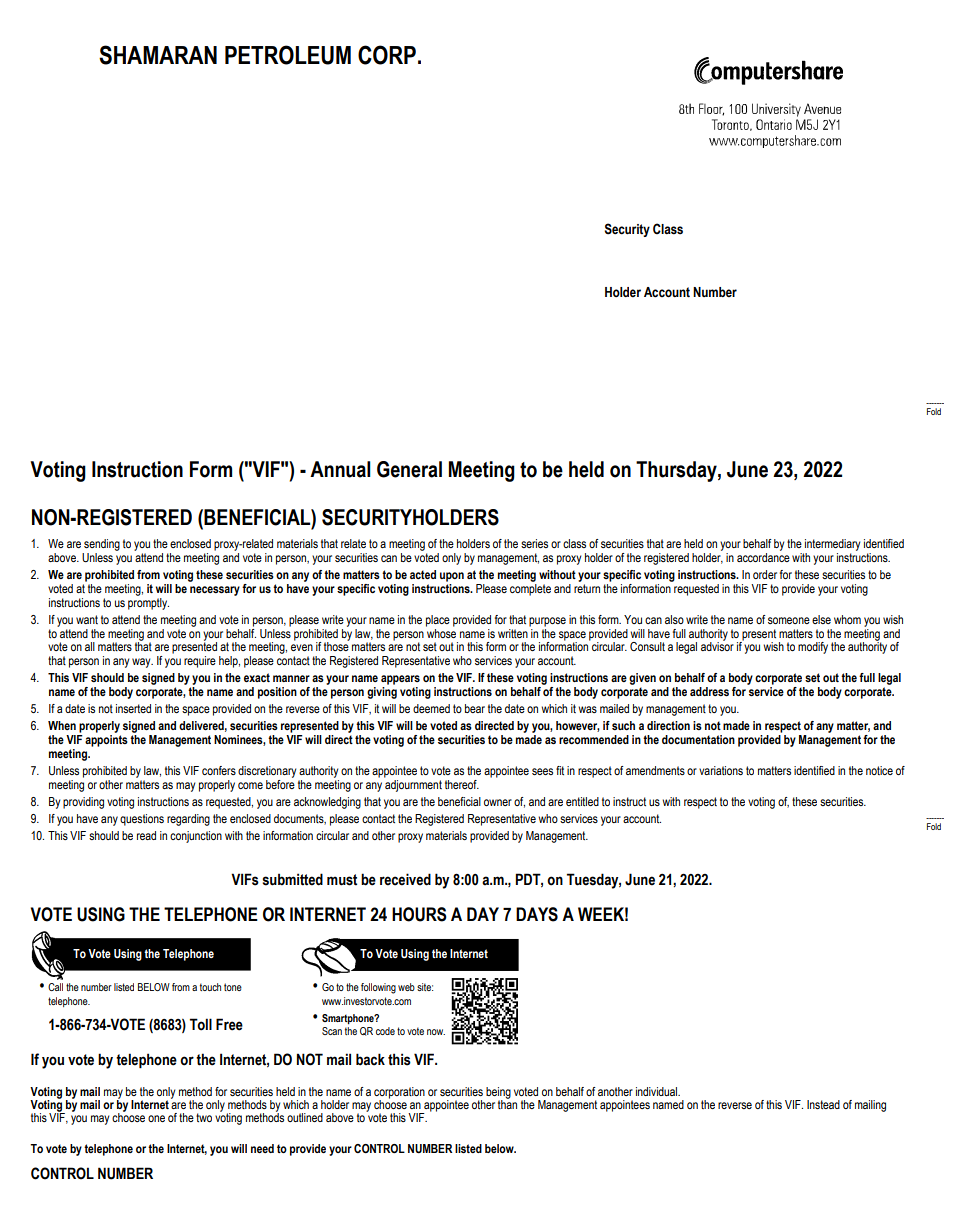 This screenshot has height=1232, width=953. What do you see at coordinates (409, 469) in the screenshot?
I see `General` at bounding box center [409, 469].
